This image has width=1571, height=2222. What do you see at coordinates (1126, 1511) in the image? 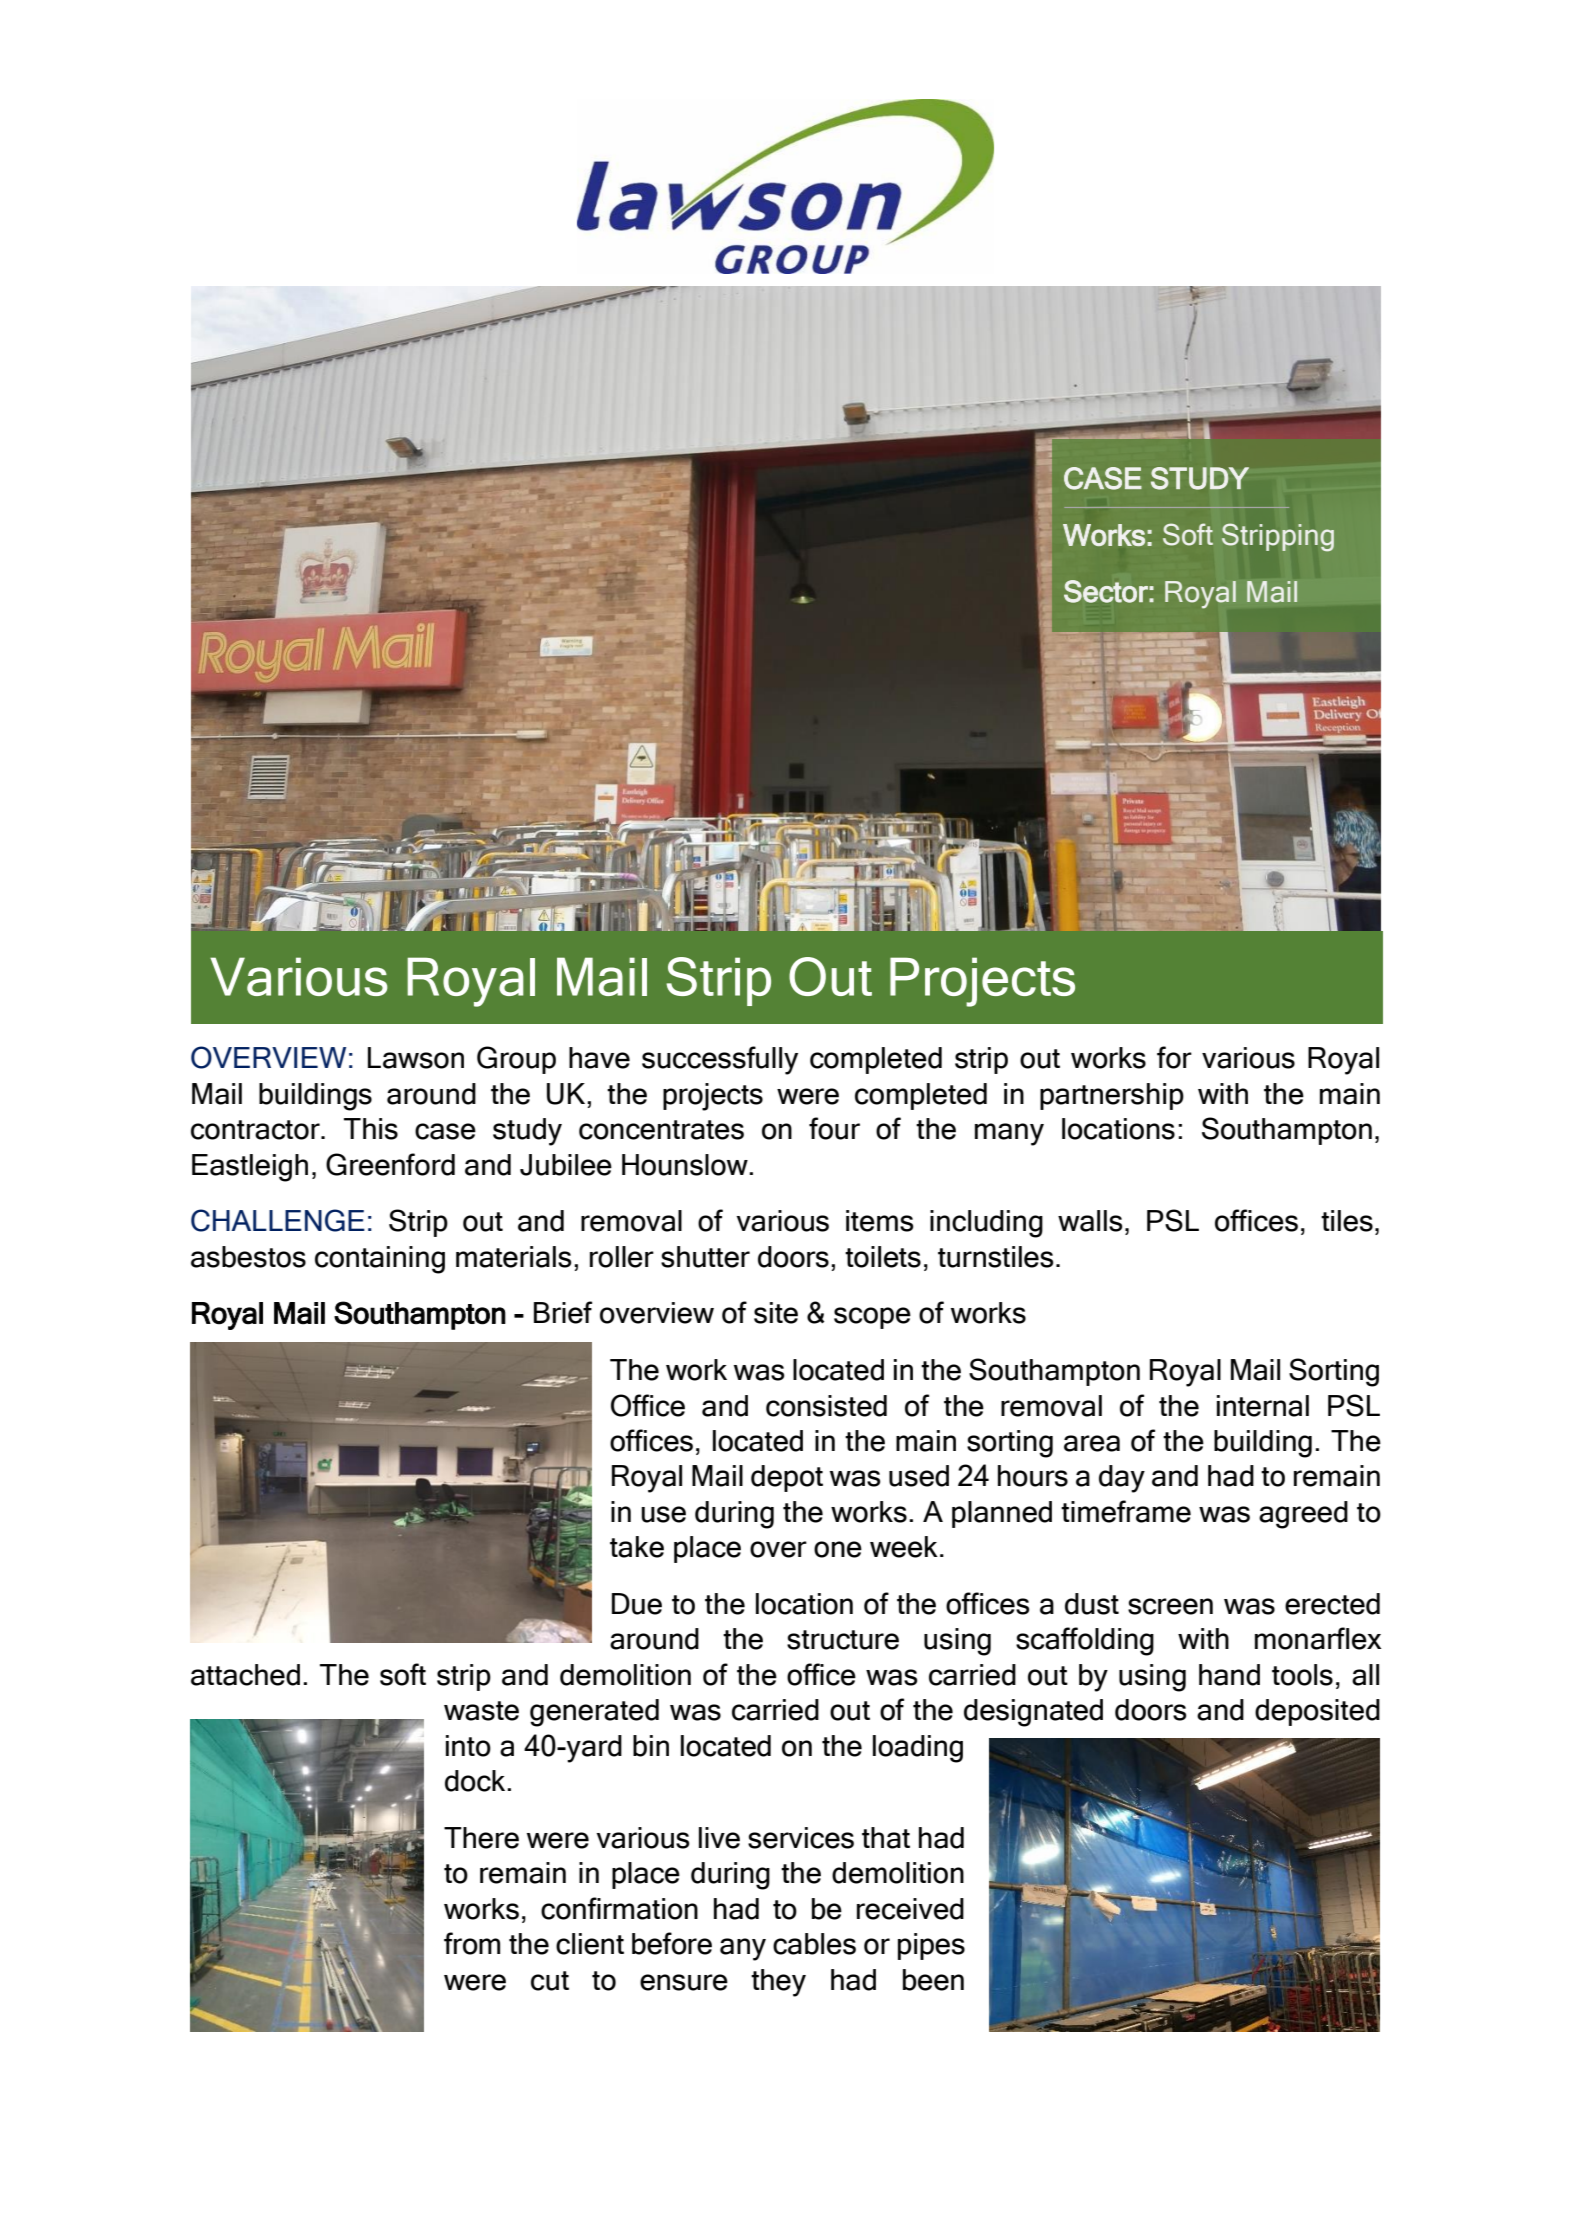
I see `timeframe` at bounding box center [1126, 1511].
